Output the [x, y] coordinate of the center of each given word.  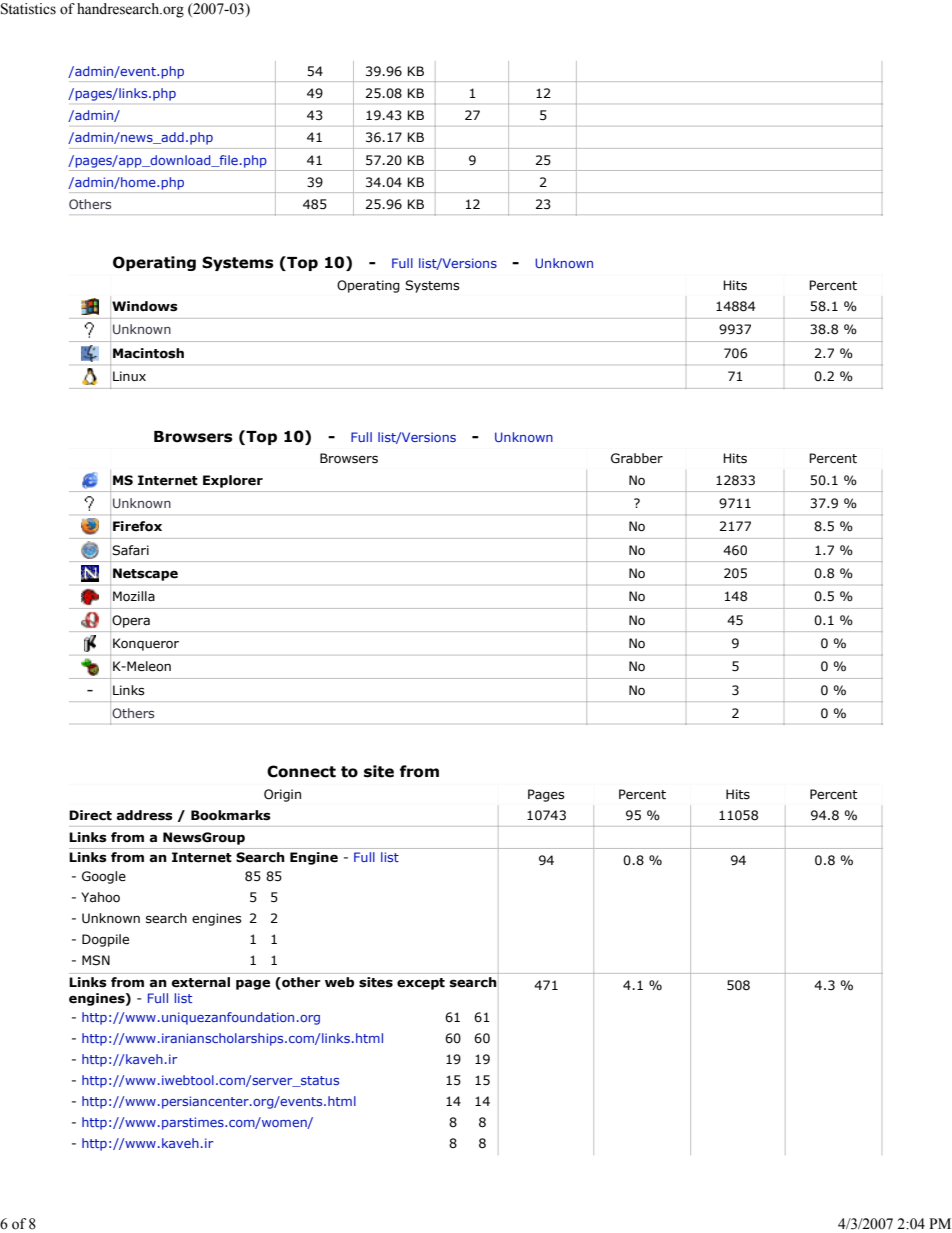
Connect [301, 771]
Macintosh [148, 353]
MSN [96, 960]
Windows [145, 306]
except [421, 984]
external [200, 982]
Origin [282, 795]
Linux [129, 376]
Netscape [145, 574]
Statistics [28, 9]
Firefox [137, 526]
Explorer [233, 481]
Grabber [637, 458]
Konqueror [146, 644]
